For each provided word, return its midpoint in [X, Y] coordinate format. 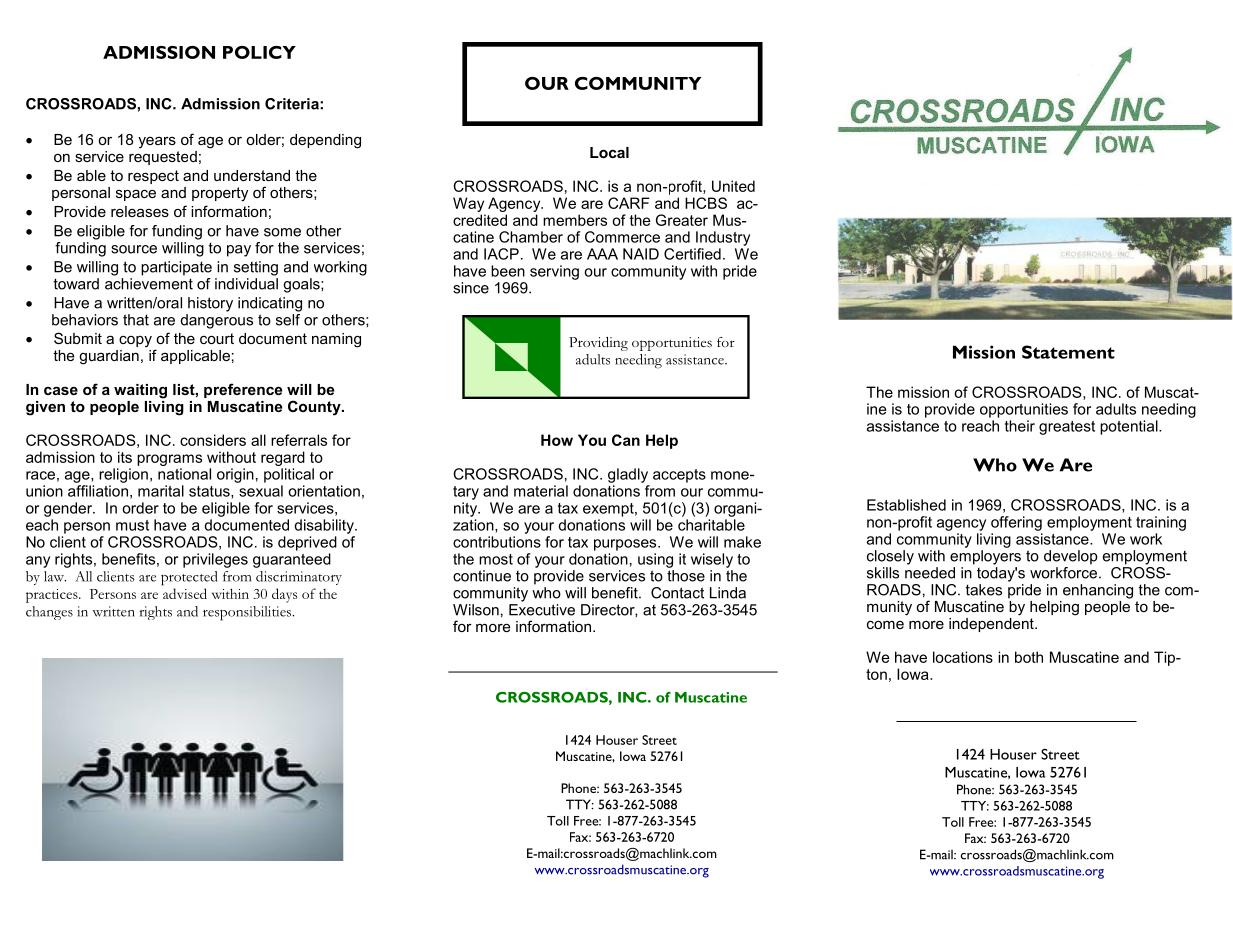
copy [135, 342]
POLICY [259, 52]
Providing [598, 344]
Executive [542, 608]
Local [609, 152]
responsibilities [248, 613]
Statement [1068, 352]
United [733, 186]
